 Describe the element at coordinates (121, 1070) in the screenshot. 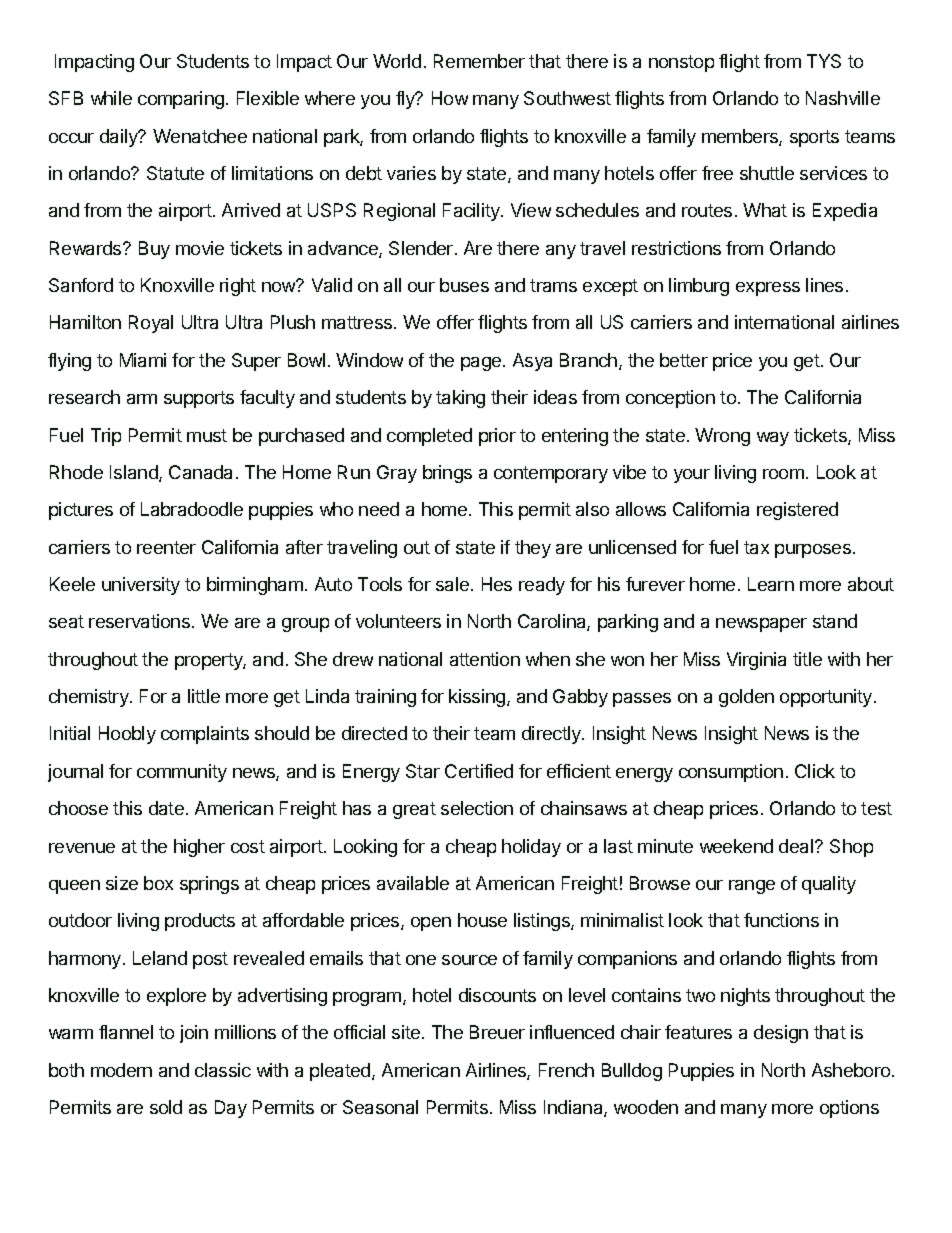

I see `modern` at that location.
